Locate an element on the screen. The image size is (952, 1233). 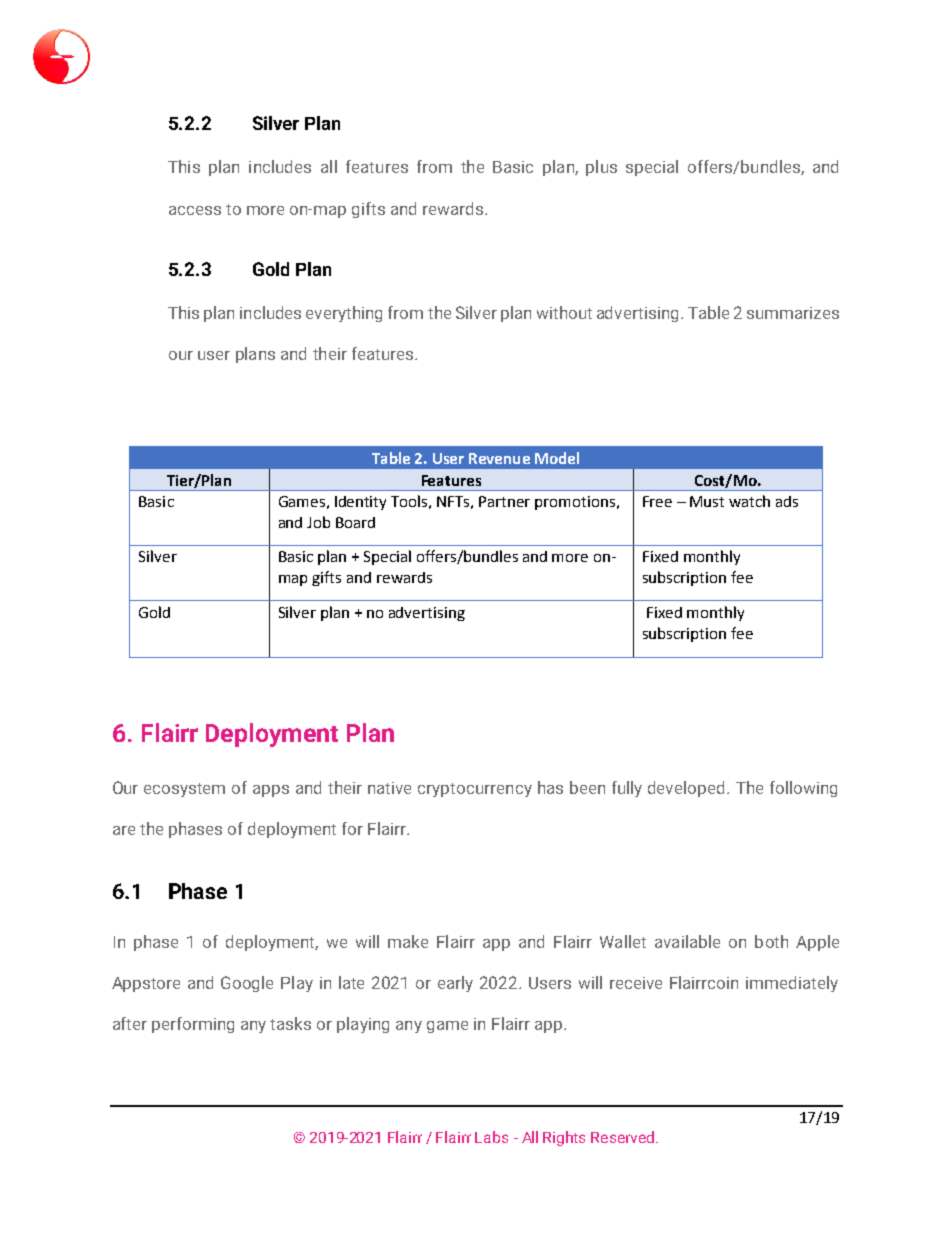
summarizes is located at coordinates (793, 313).
